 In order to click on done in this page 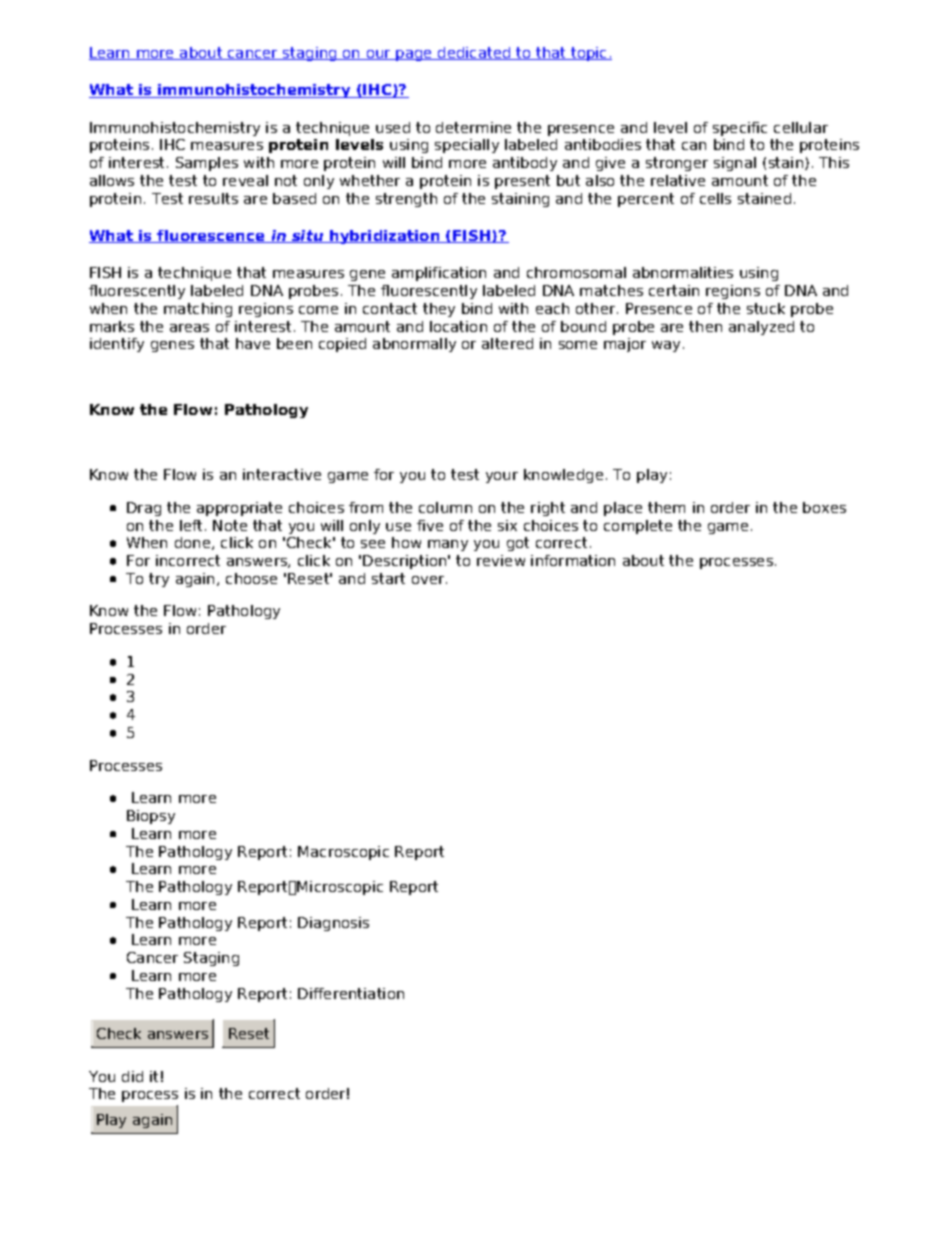, I will do `click(194, 543)`.
